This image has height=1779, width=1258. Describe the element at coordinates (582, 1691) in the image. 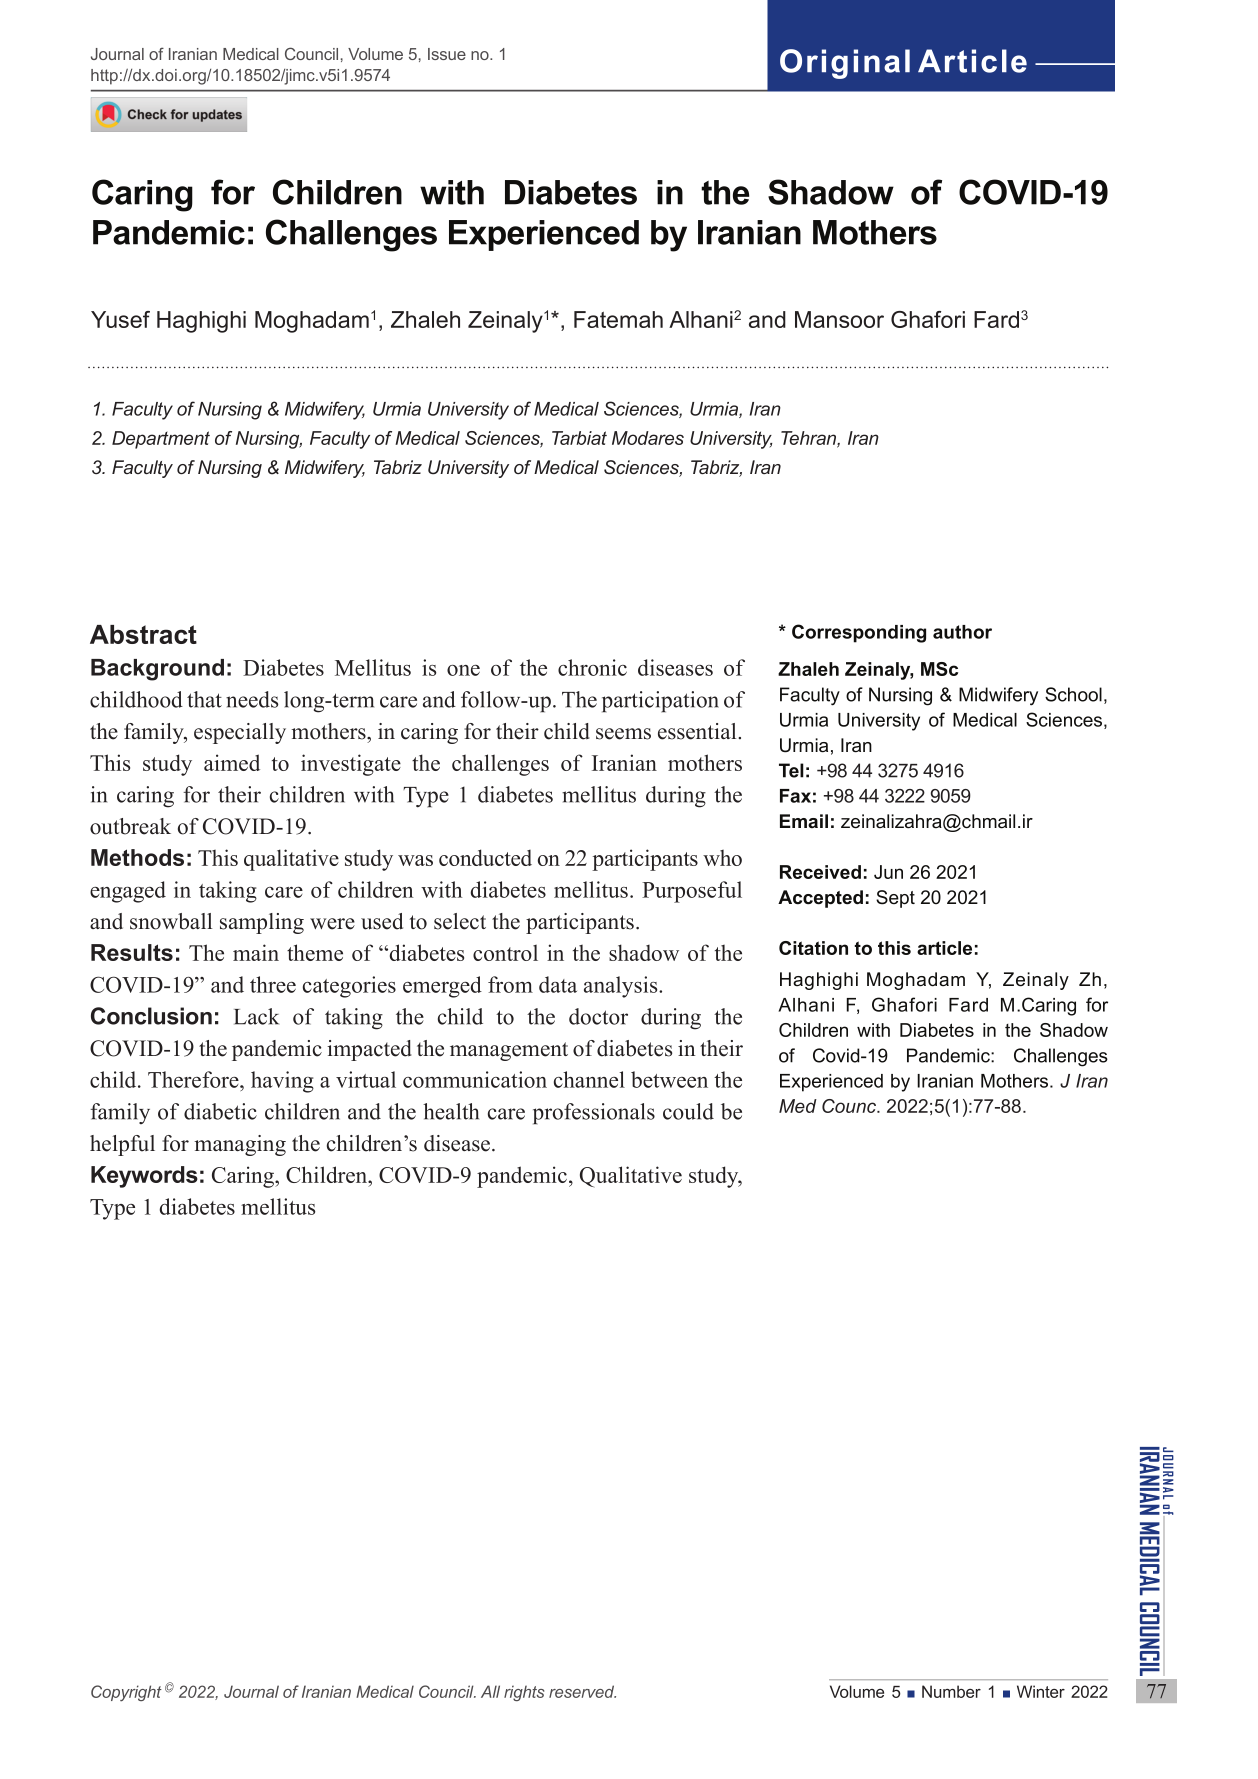

I see `reserved` at that location.
